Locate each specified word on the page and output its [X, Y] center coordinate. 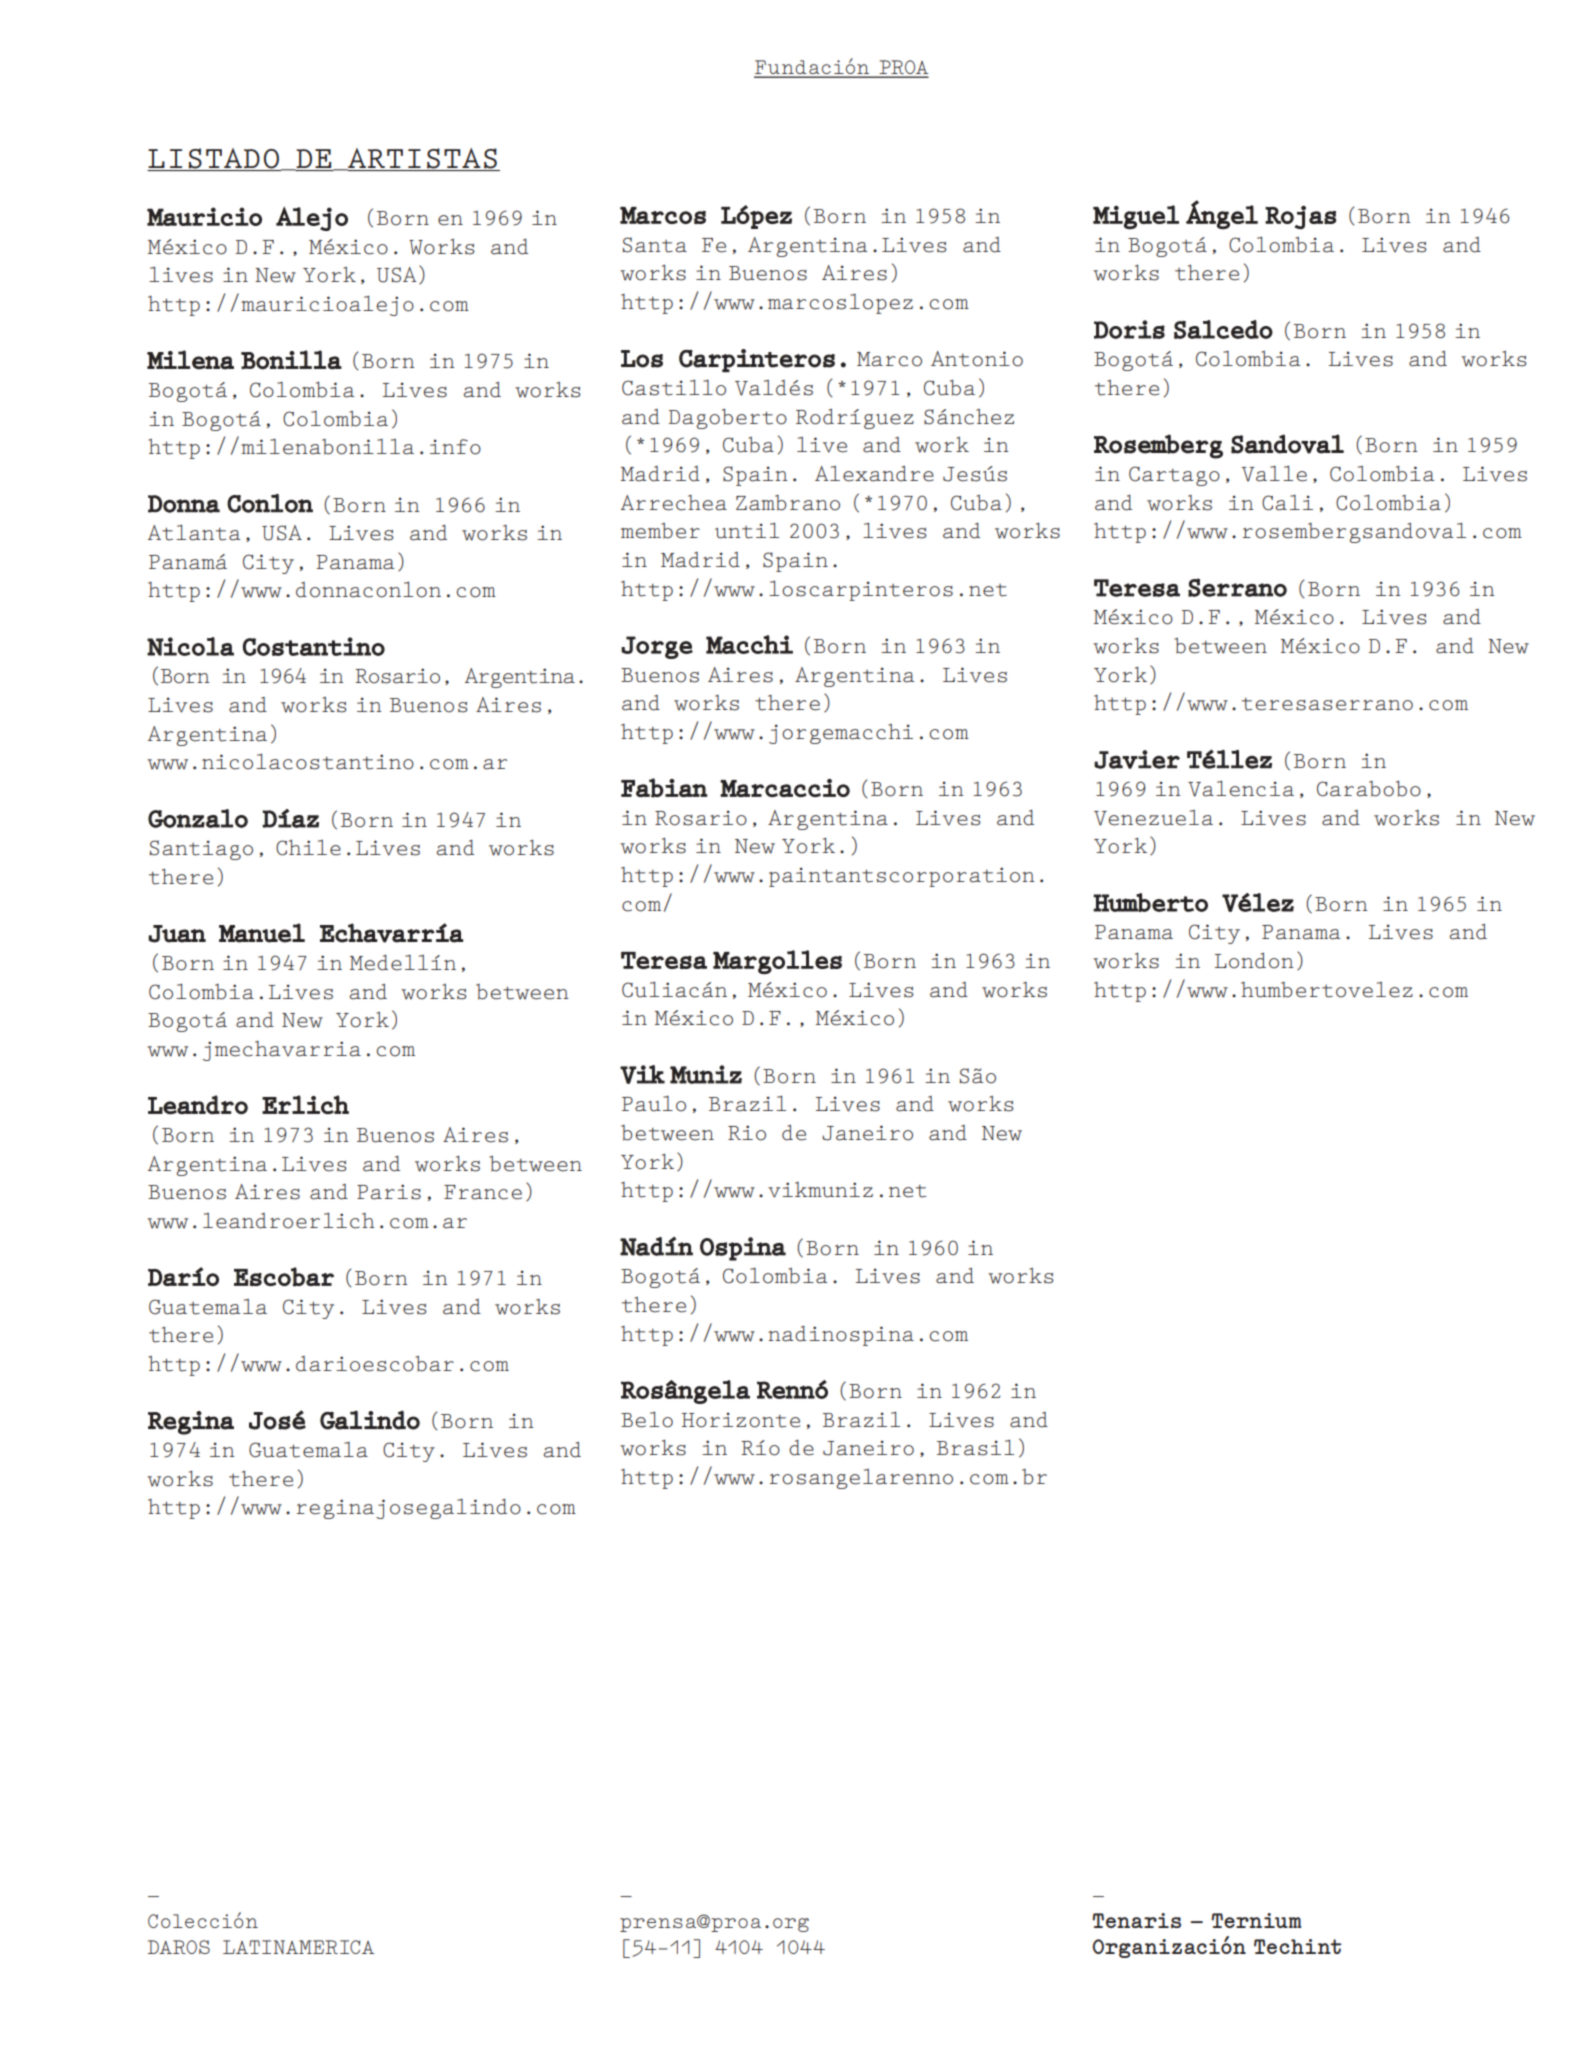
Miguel [1136, 217]
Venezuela [1153, 818]
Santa [655, 245]
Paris [389, 1192]
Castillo [674, 388]
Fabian [664, 788]
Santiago [201, 850]
